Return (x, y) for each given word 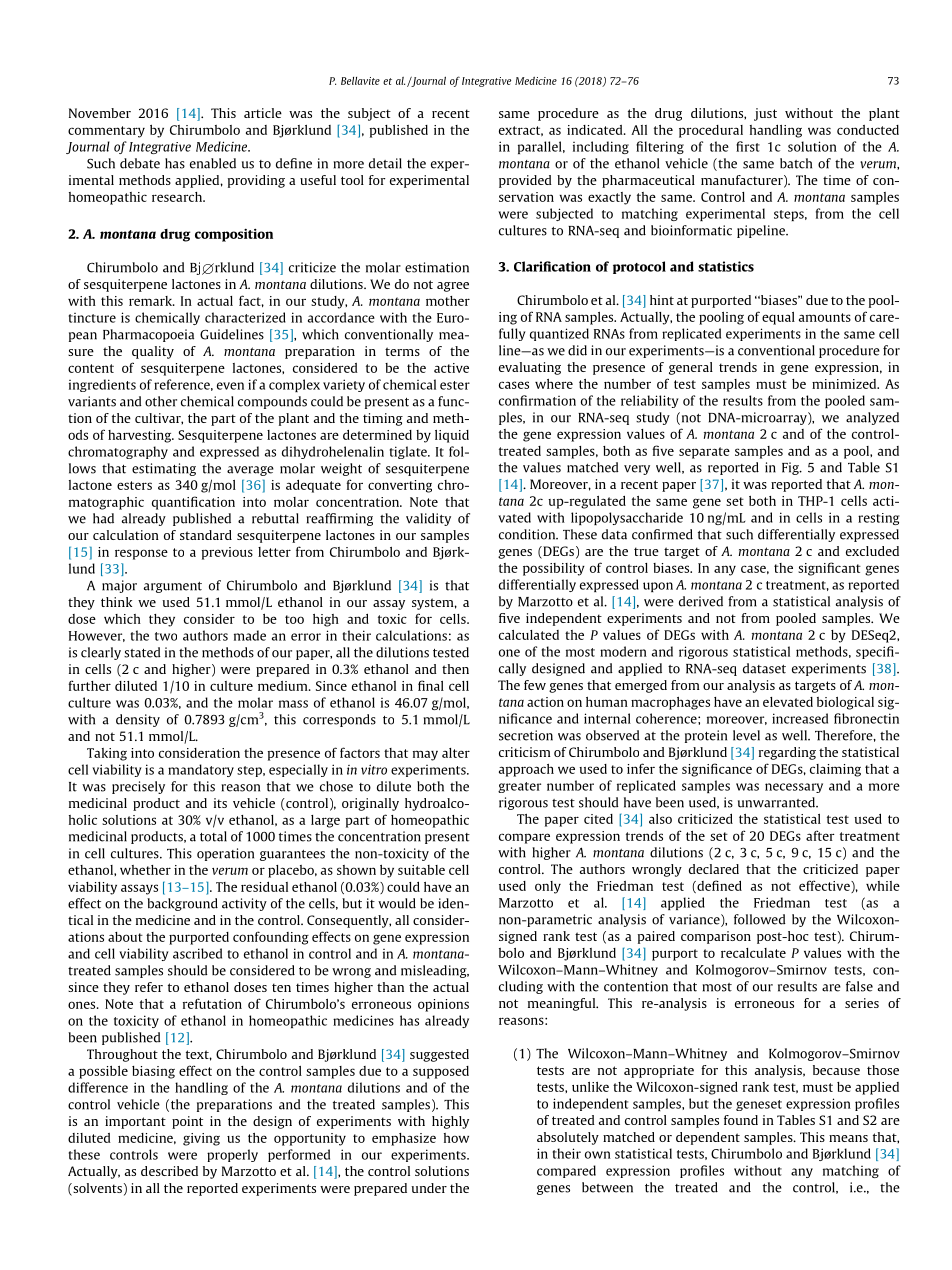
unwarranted (777, 802)
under (429, 1188)
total (213, 836)
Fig (791, 468)
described (169, 1171)
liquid (452, 436)
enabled (213, 163)
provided (525, 181)
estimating (164, 469)
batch (796, 163)
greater (519, 787)
